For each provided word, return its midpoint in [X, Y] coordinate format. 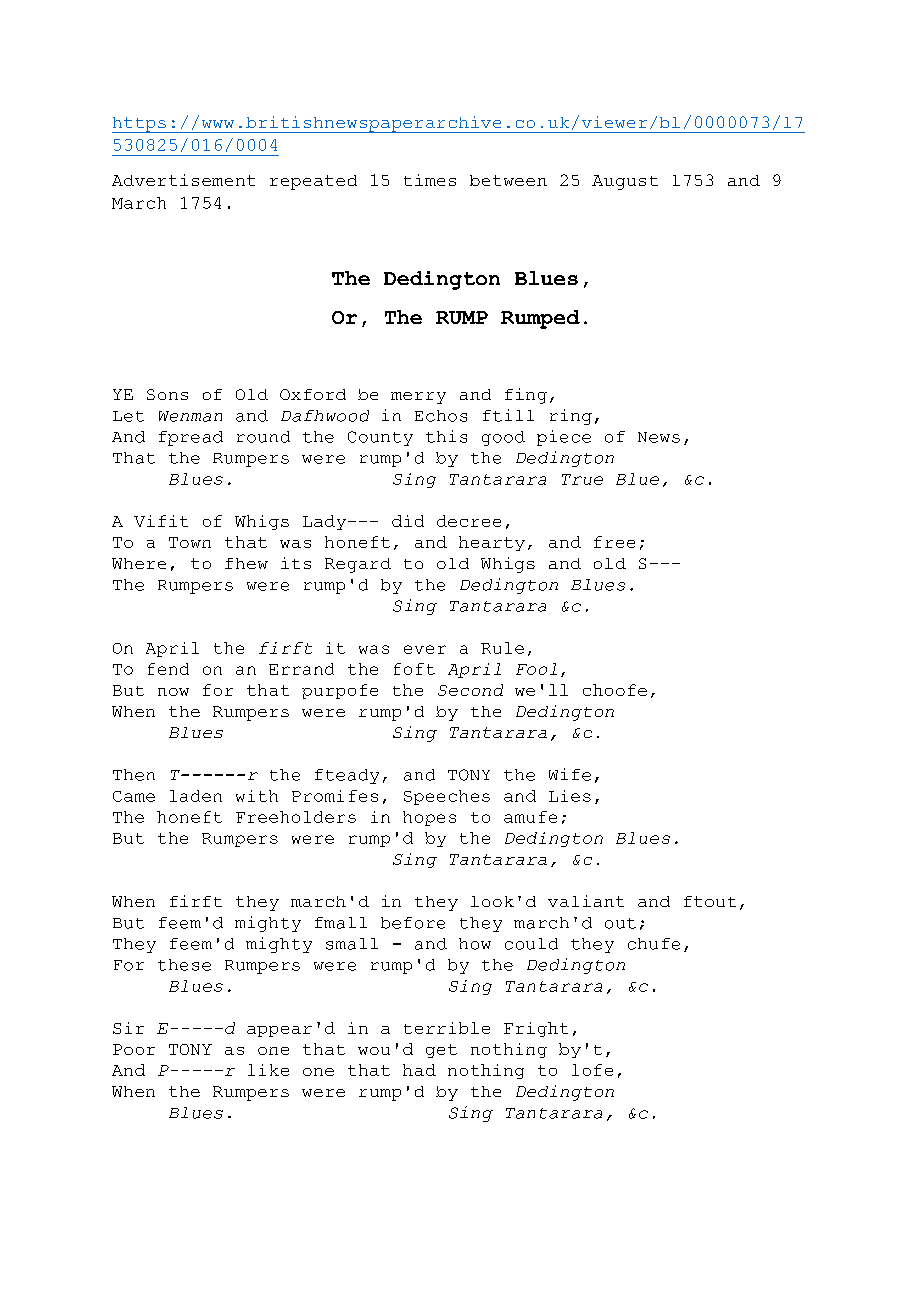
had [419, 1070]
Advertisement [183, 180]
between [508, 180]
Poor [134, 1049]
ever [425, 649]
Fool [536, 669]
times [430, 180]
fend [168, 669]
